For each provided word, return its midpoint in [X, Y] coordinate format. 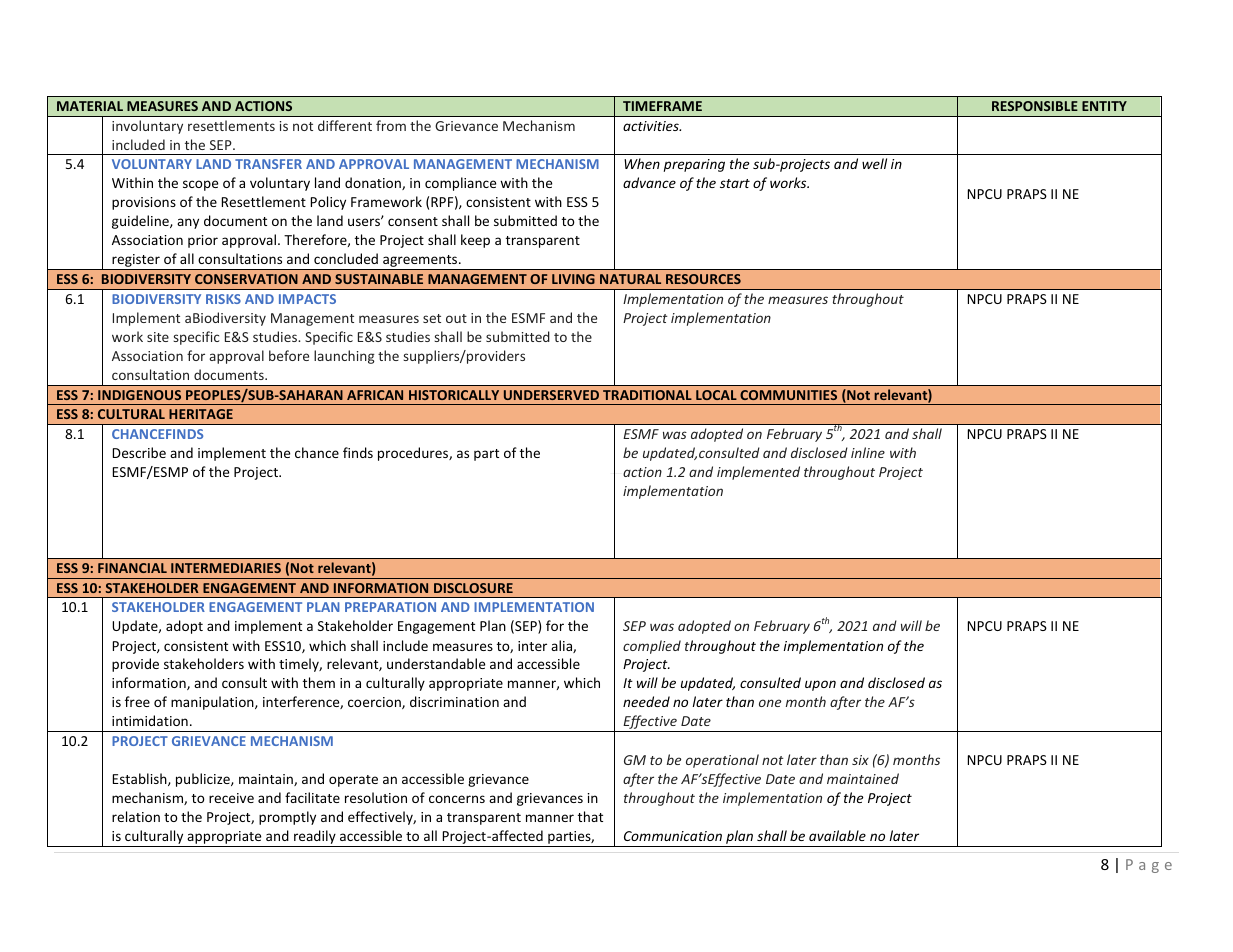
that [590, 816]
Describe [139, 452]
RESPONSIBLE [1035, 106]
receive [231, 798]
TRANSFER [268, 164]
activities [652, 126]
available [837, 835]
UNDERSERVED [551, 395]
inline [868, 452]
